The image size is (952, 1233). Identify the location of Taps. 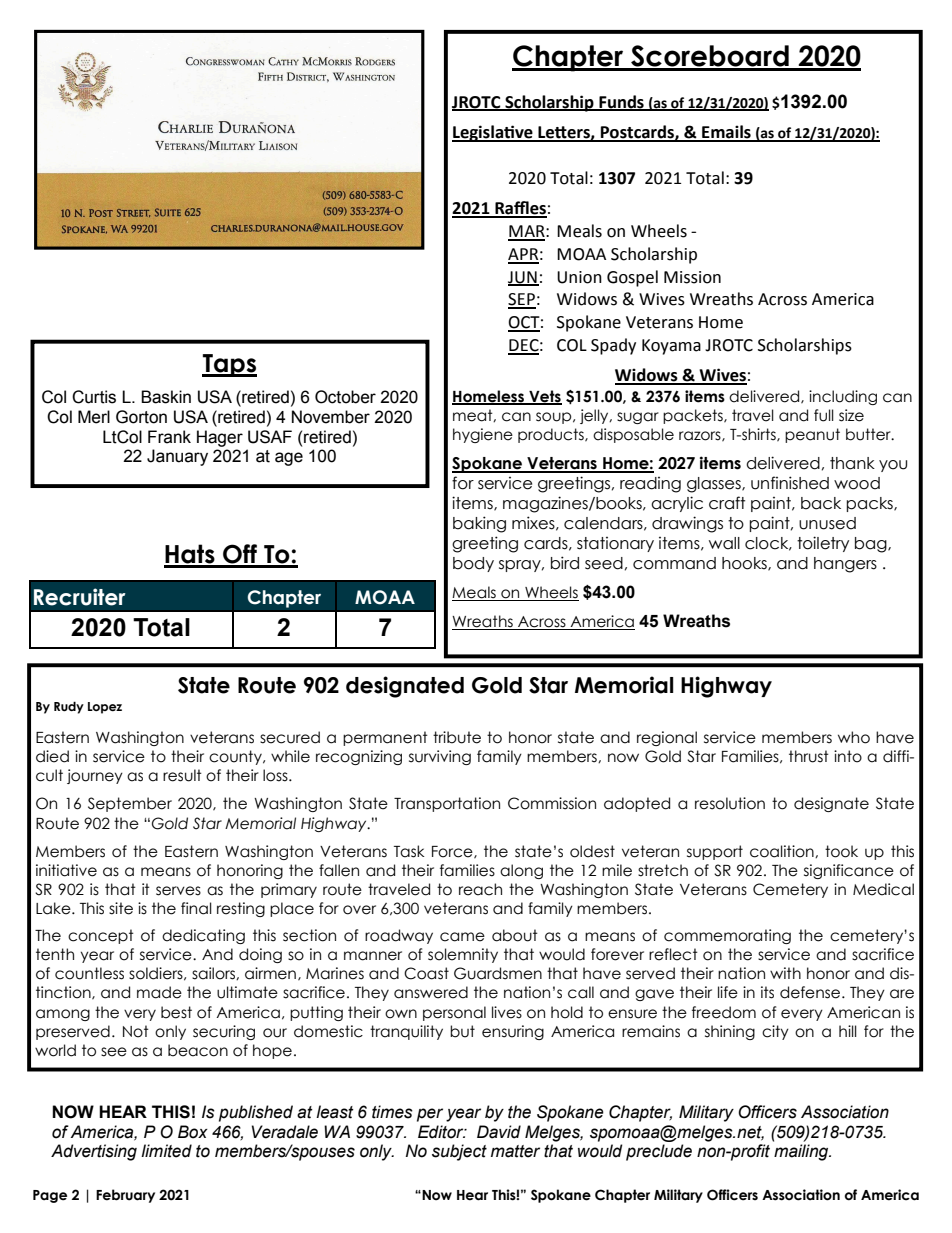
(229, 365).
